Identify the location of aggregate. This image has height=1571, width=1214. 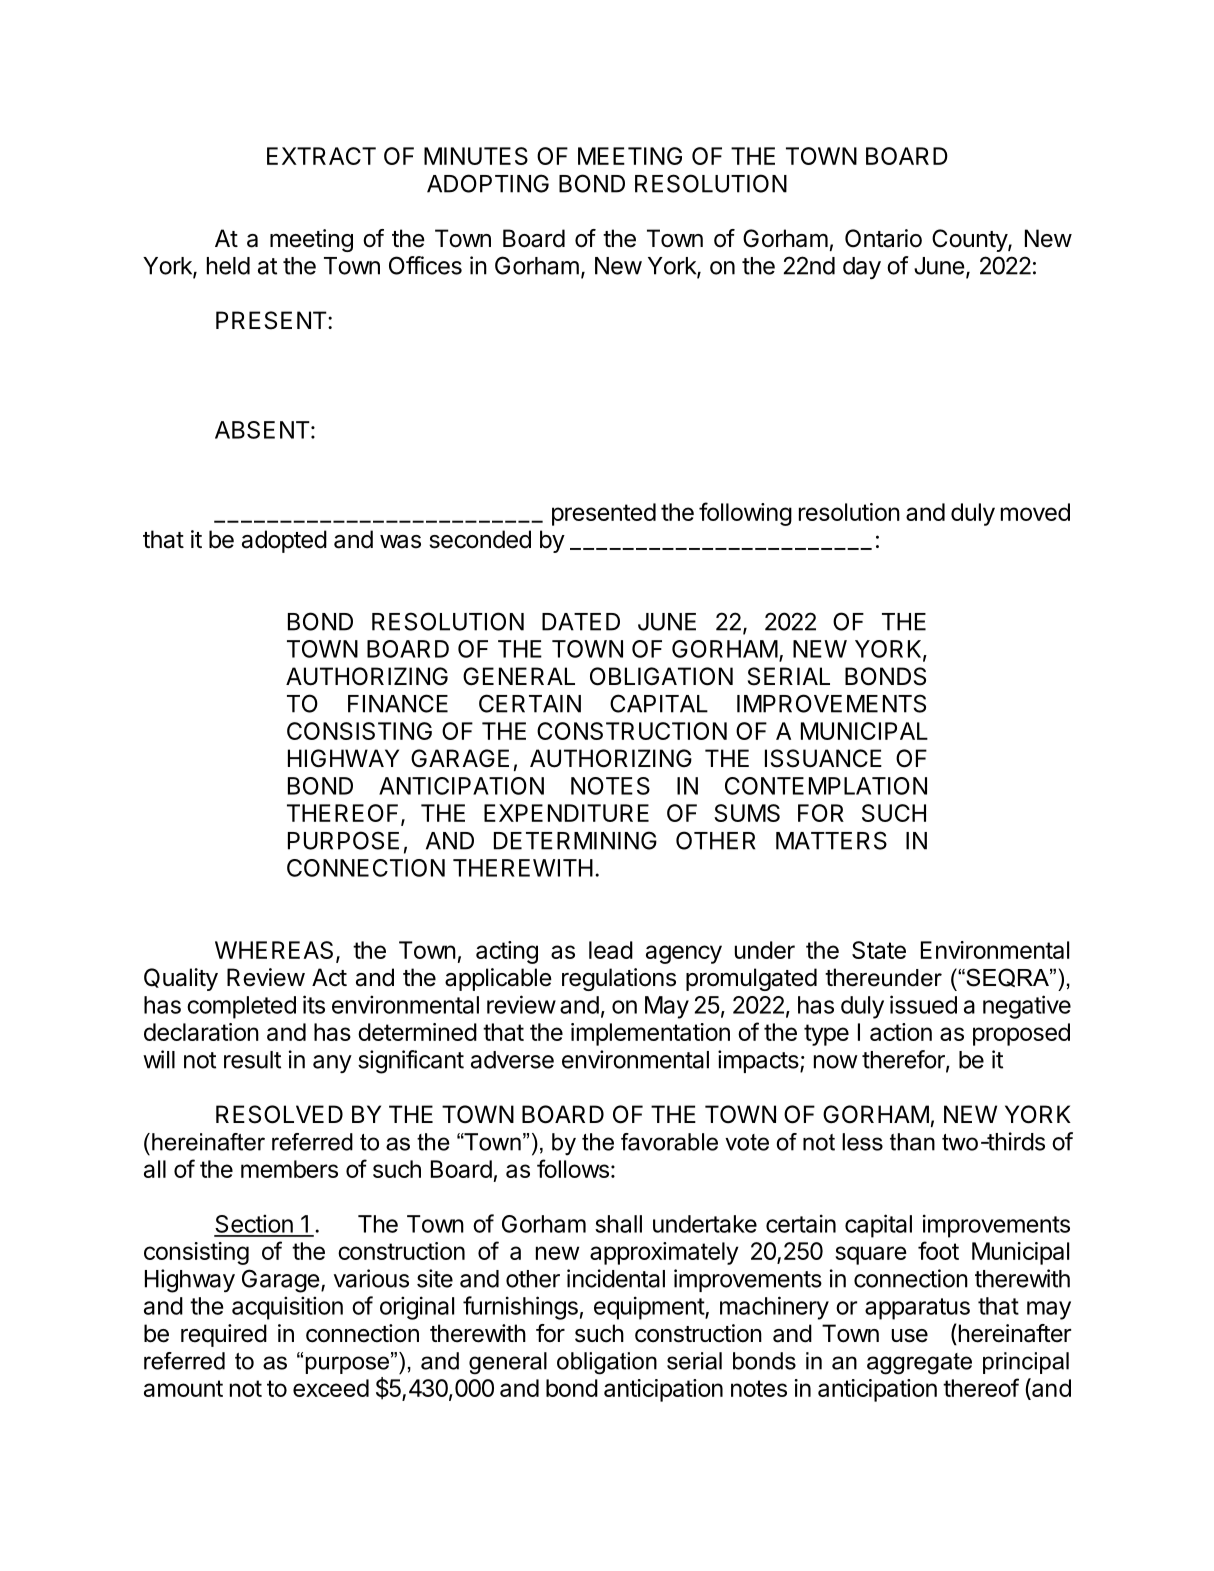
(919, 1364).
